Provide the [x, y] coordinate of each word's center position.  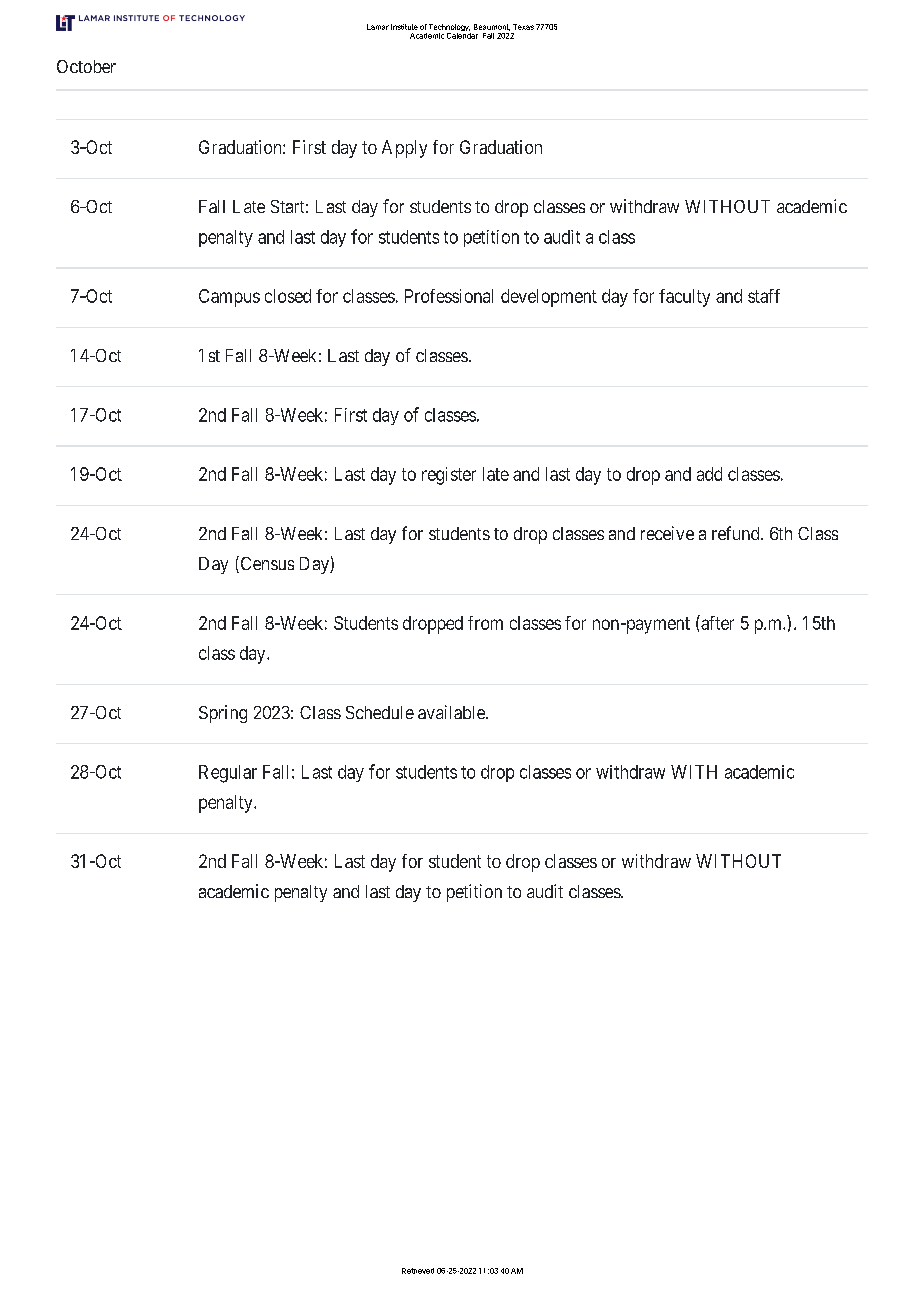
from [485, 623]
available [452, 712]
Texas [523, 27]
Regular [228, 774]
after [716, 622]
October [86, 66]
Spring [223, 714]
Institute [404, 27]
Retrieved [418, 1271]
